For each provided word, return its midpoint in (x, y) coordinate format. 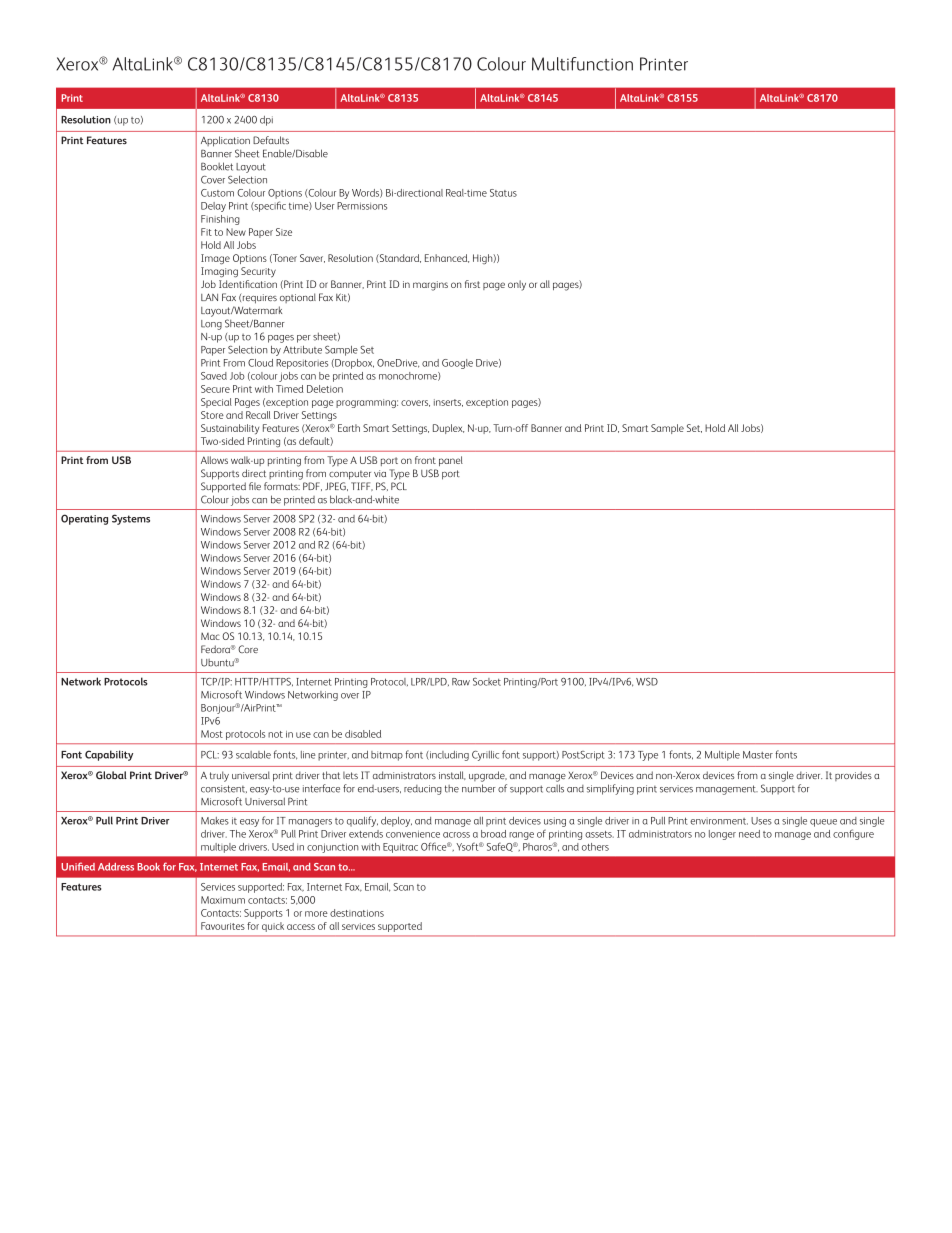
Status (503, 193)
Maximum (223, 900)
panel (451, 461)
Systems (131, 519)
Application (225, 141)
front (425, 460)
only (517, 285)
